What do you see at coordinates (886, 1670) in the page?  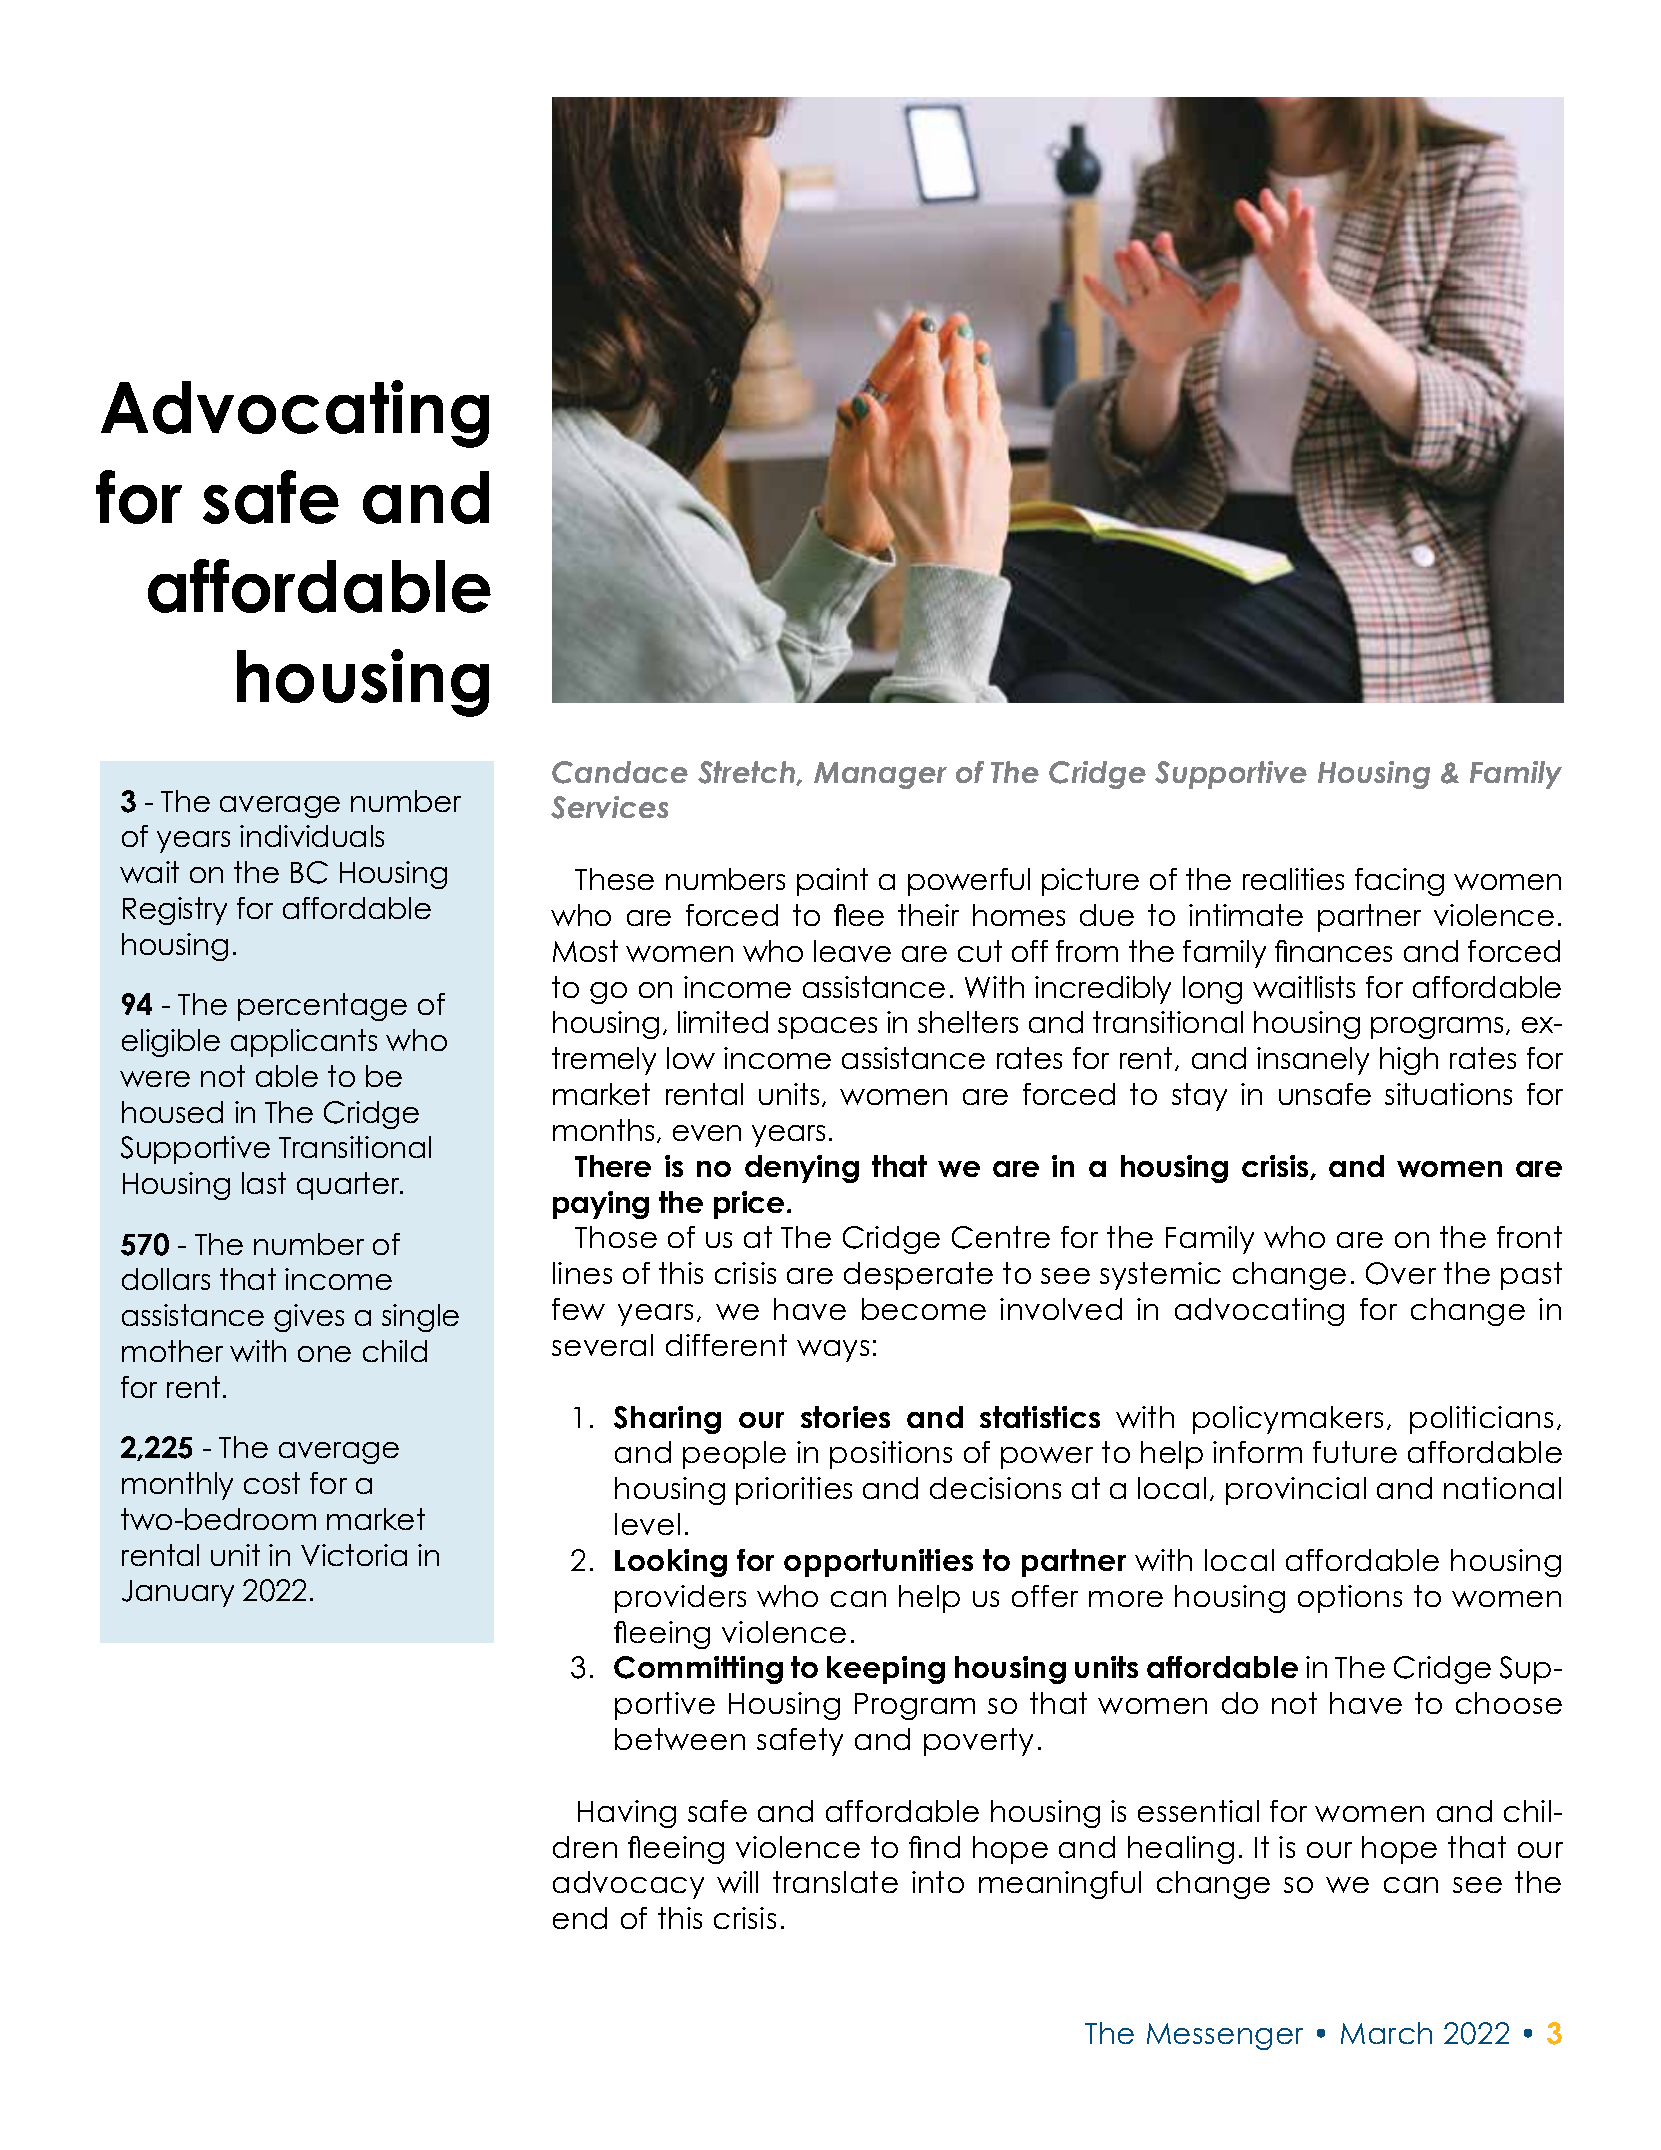 I see `keeping` at bounding box center [886, 1670].
